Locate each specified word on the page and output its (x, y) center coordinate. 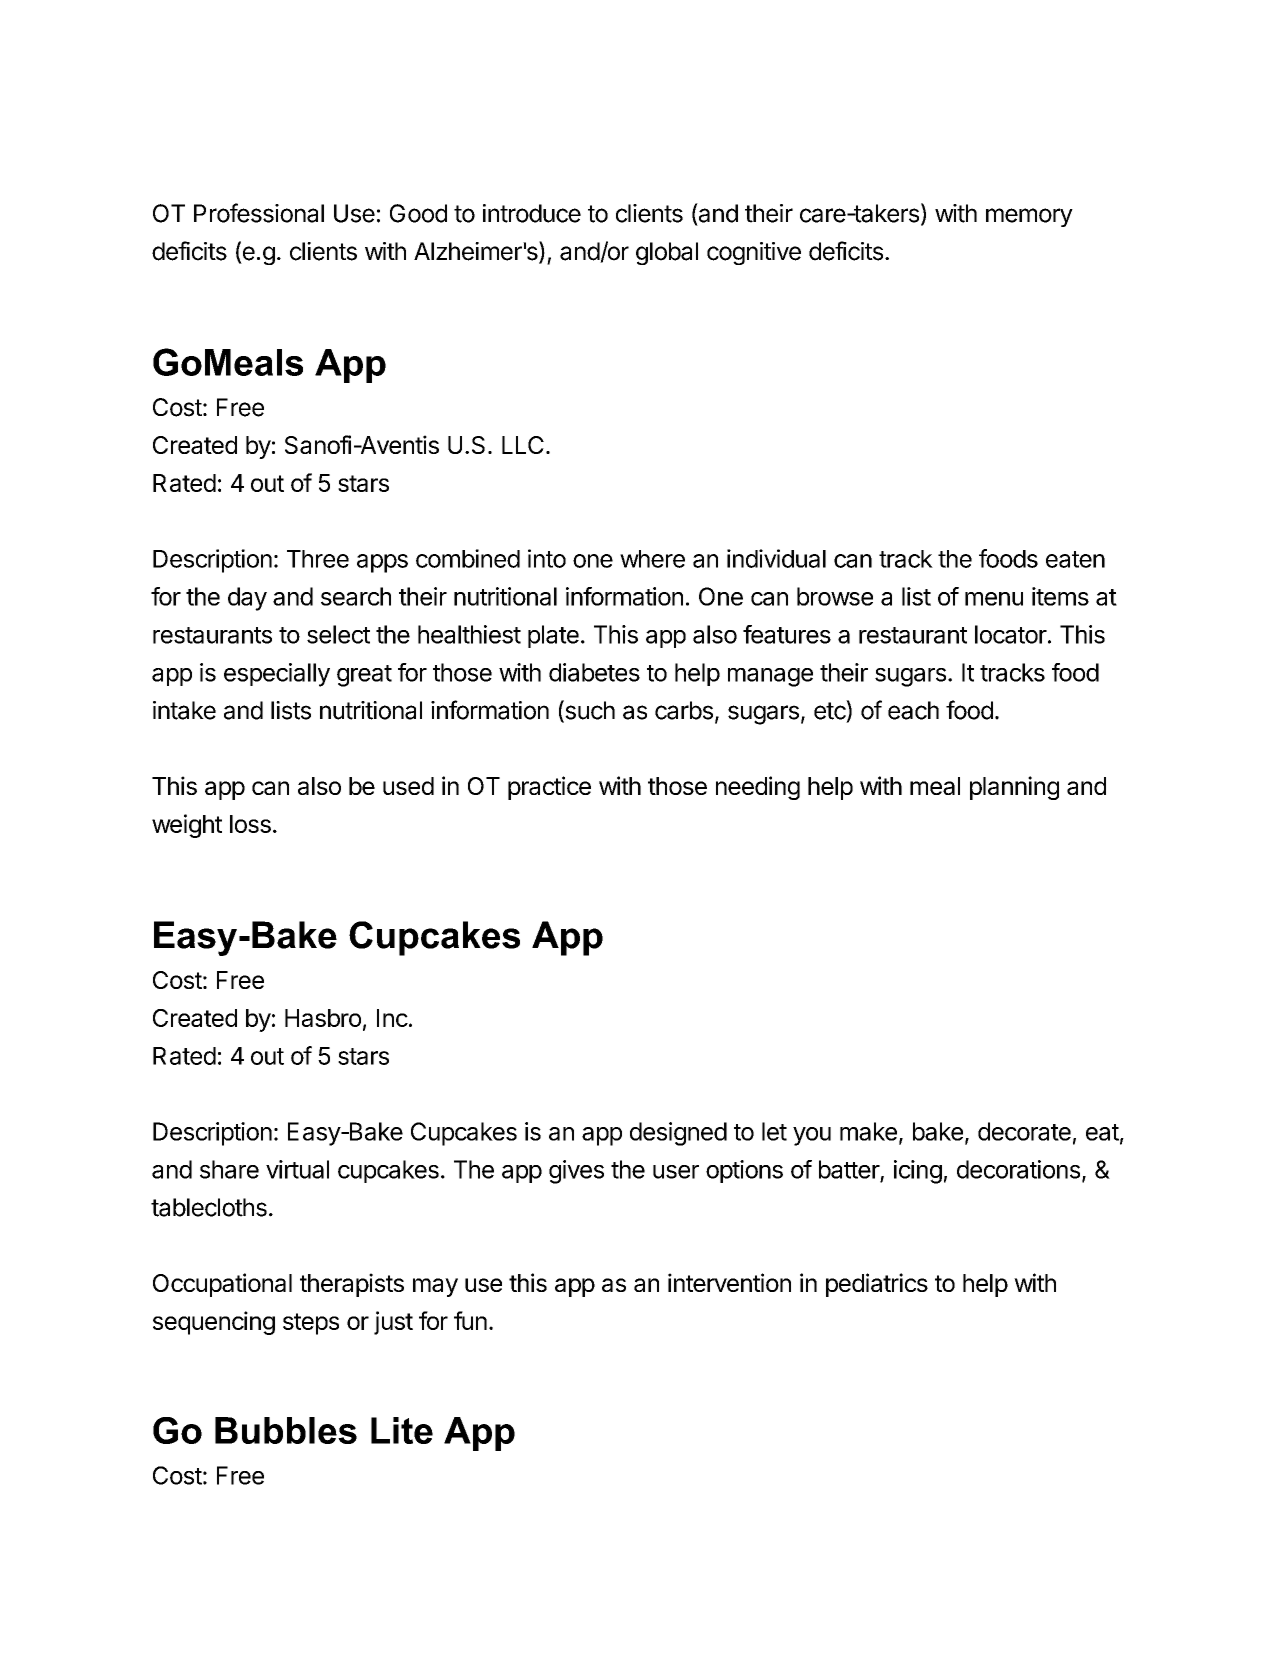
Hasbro (323, 1018)
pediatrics (877, 1285)
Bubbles (286, 1430)
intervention (729, 1282)
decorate (1024, 1131)
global (667, 253)
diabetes (594, 672)
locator (1011, 634)
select (338, 634)
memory (1029, 217)
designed (678, 1134)
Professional (259, 213)
